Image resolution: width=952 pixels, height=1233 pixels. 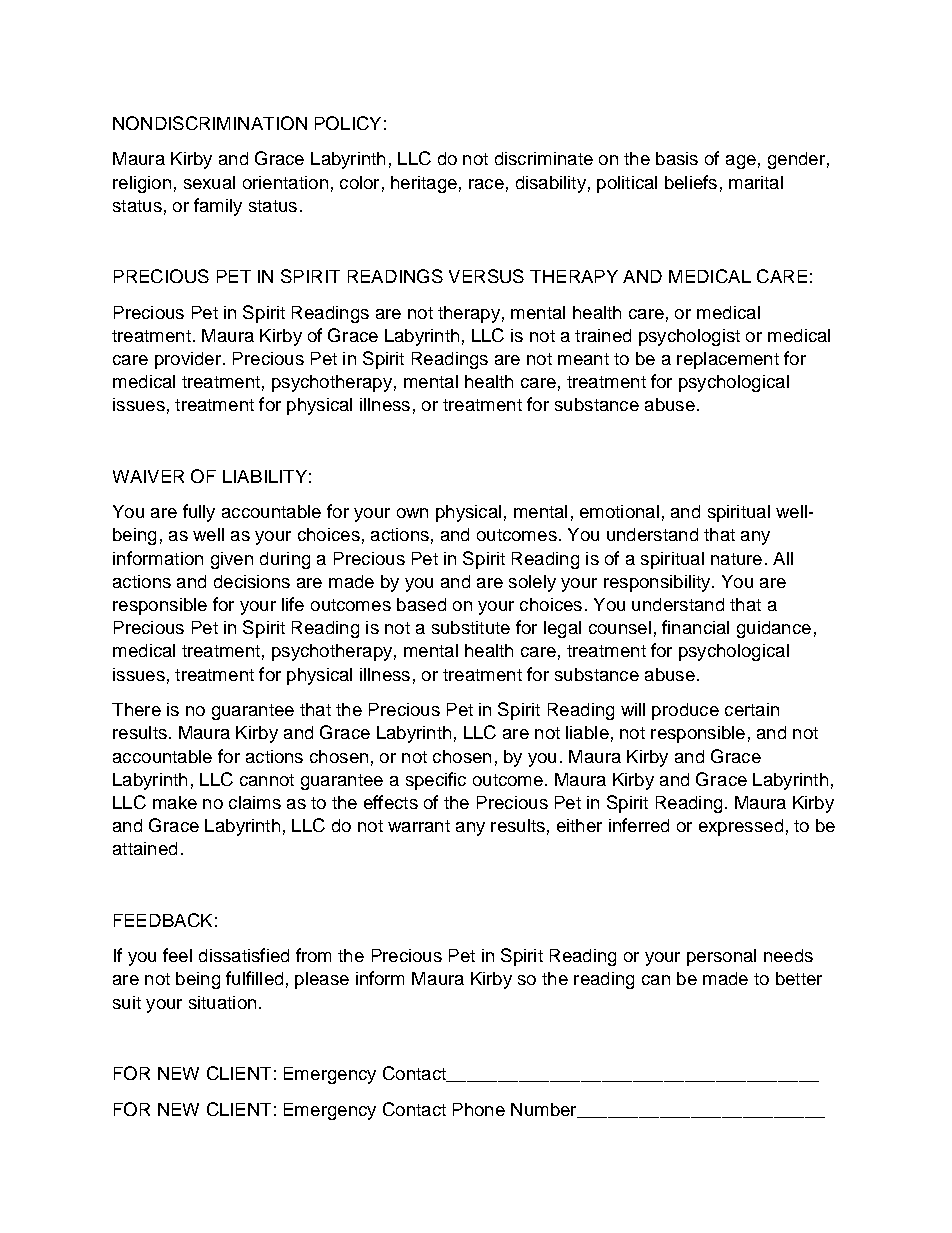 What do you see at coordinates (695, 627) in the screenshot?
I see `financial` at bounding box center [695, 627].
